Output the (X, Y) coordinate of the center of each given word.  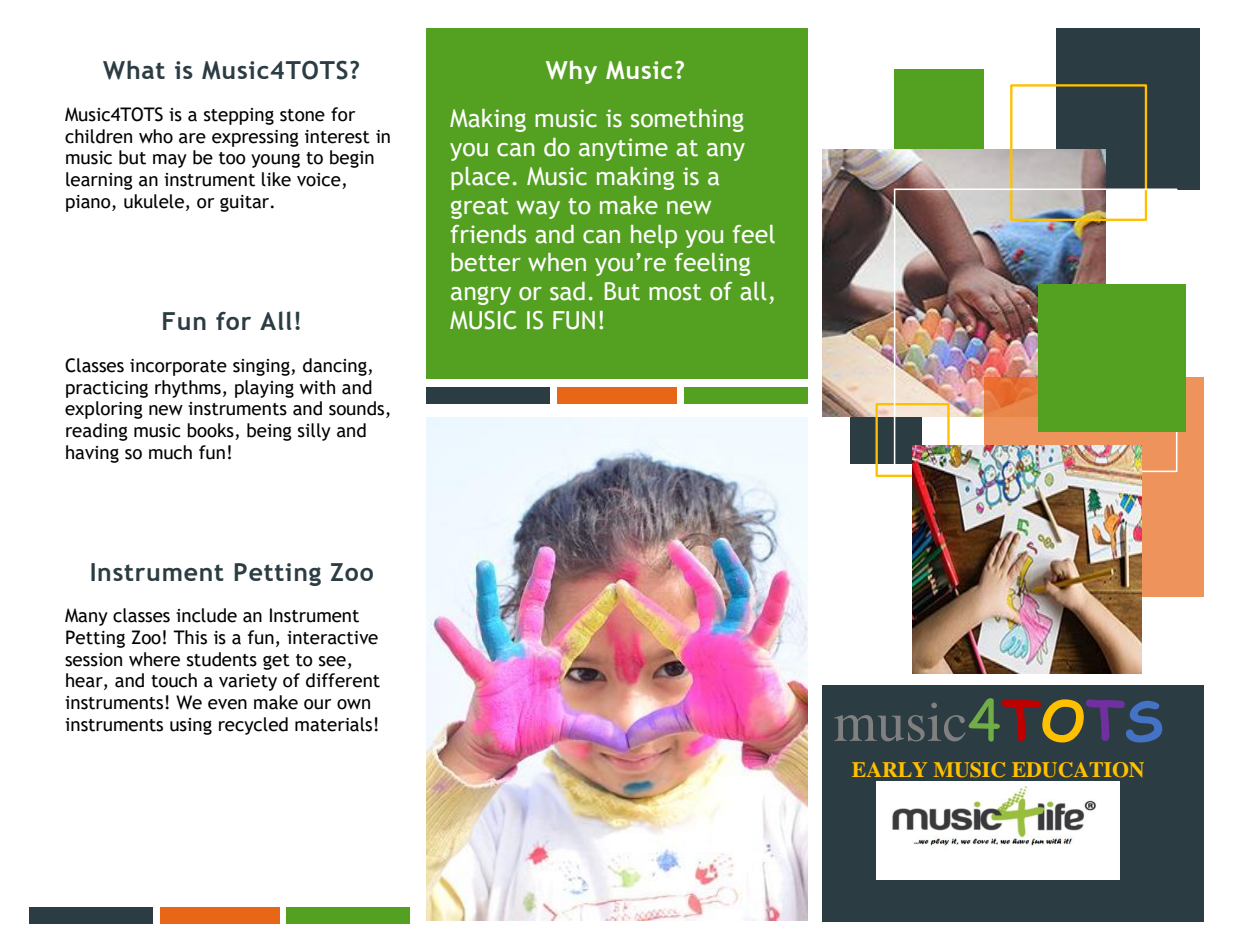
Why (571, 72)
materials (335, 724)
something (687, 120)
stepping (239, 116)
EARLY (889, 769)
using (191, 726)
